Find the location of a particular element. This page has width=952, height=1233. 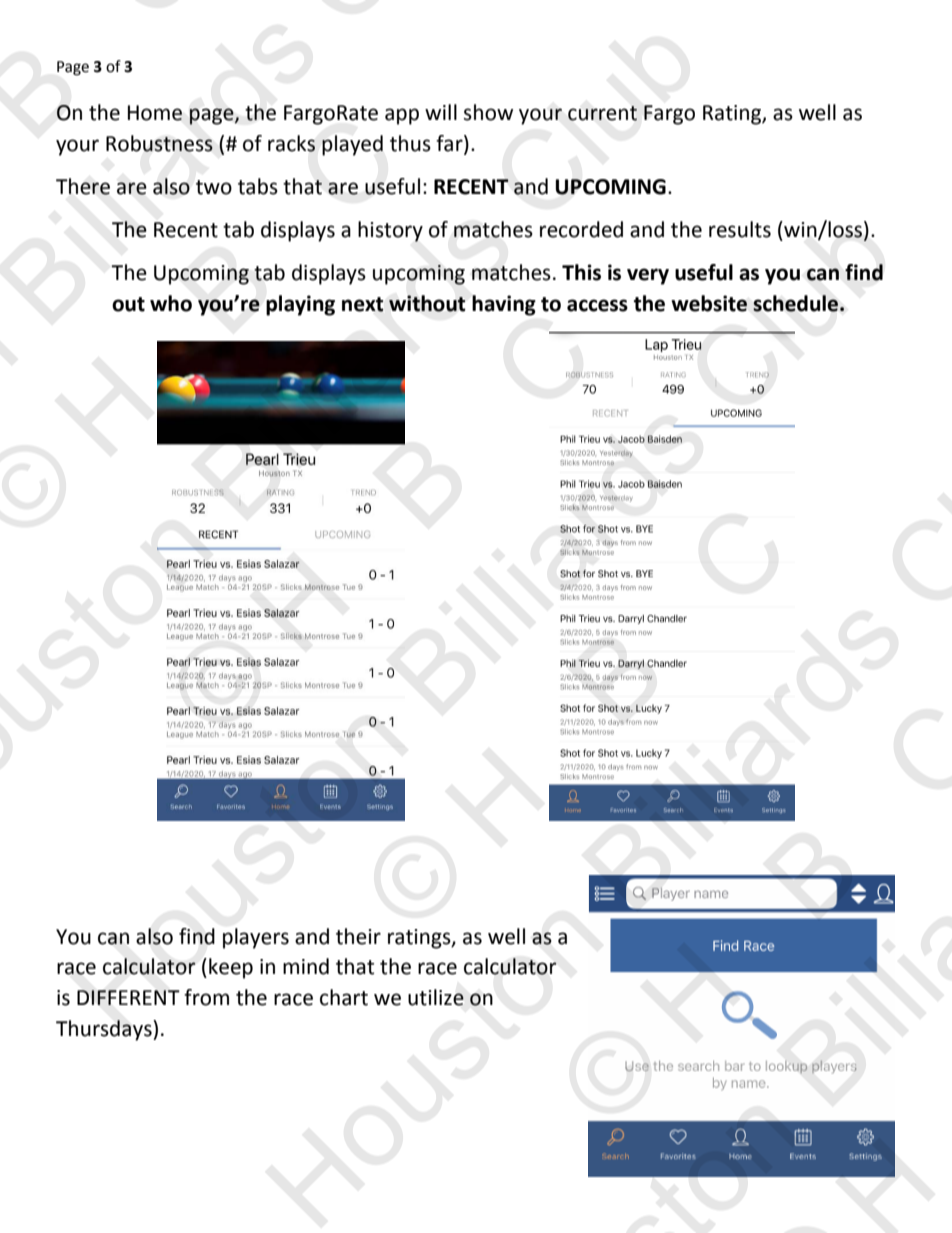

chart is located at coordinates (344, 997).
